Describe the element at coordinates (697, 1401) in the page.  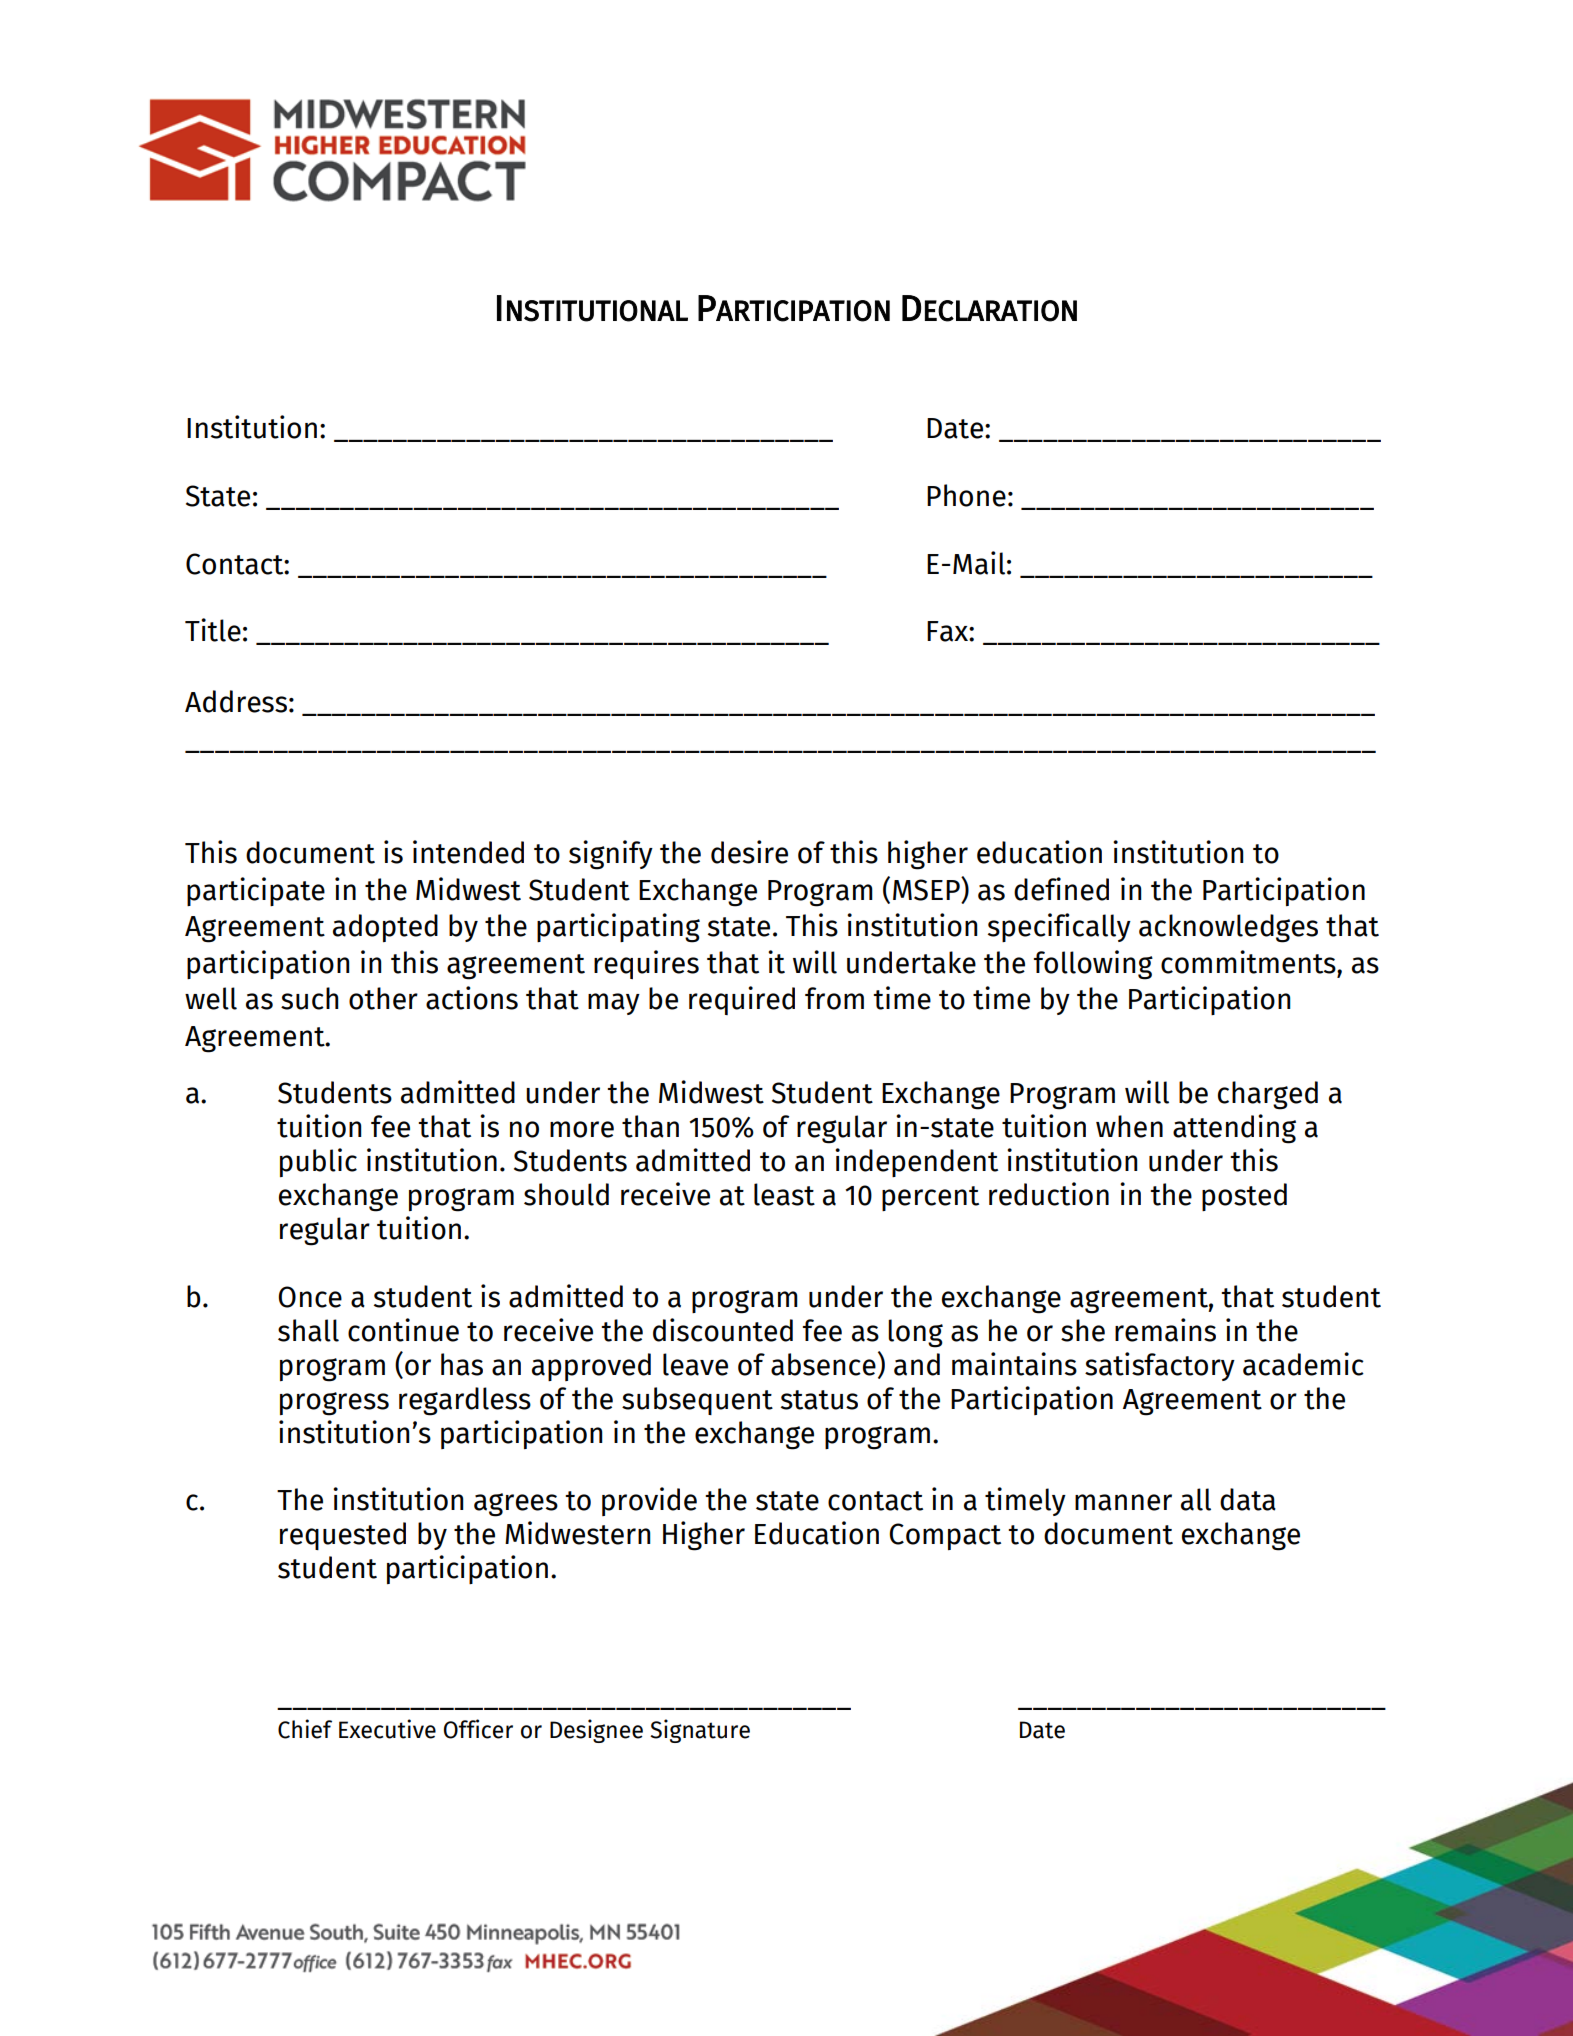
I see `subsequent` at that location.
